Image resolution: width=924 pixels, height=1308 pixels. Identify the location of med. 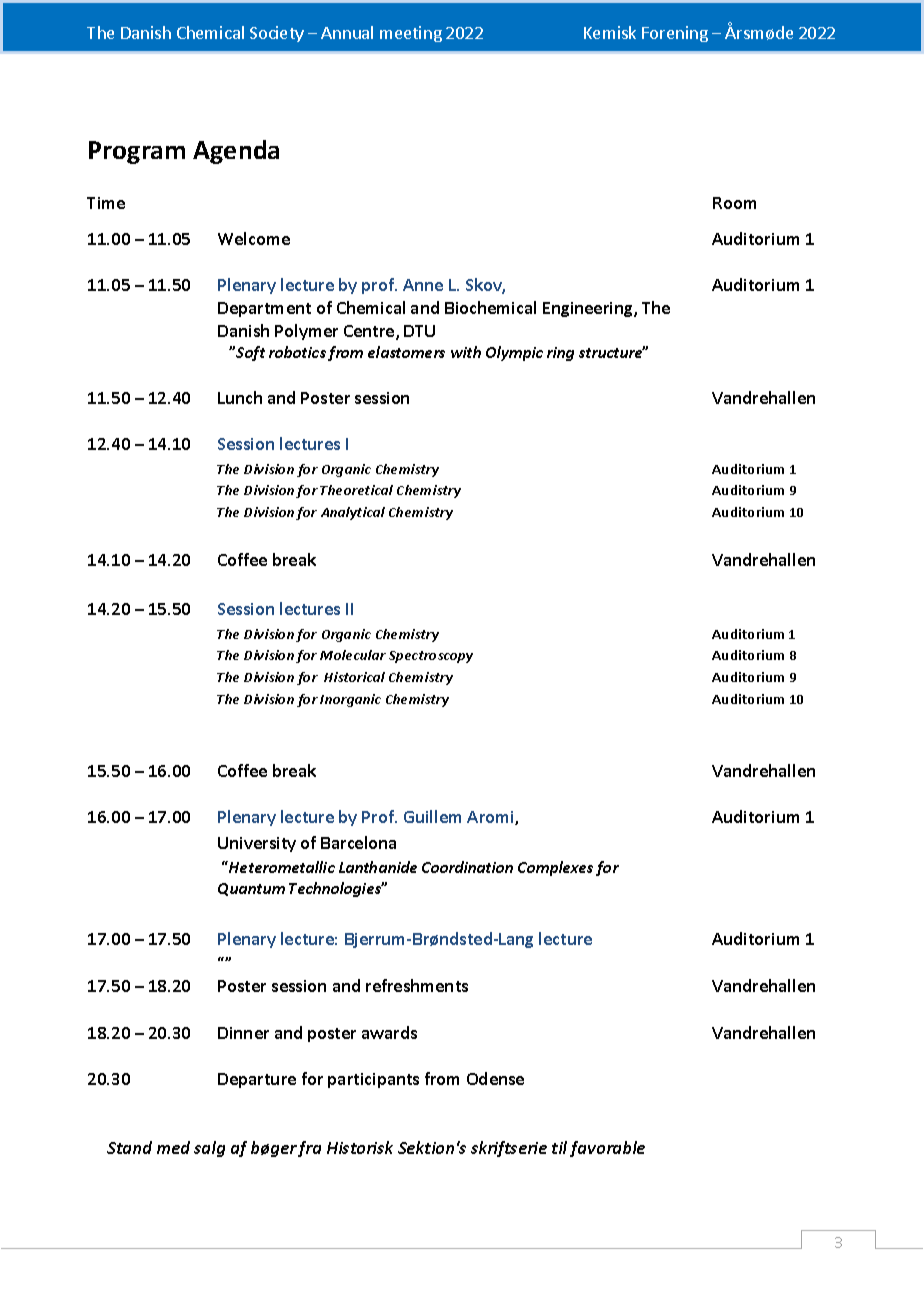
(173, 1147).
